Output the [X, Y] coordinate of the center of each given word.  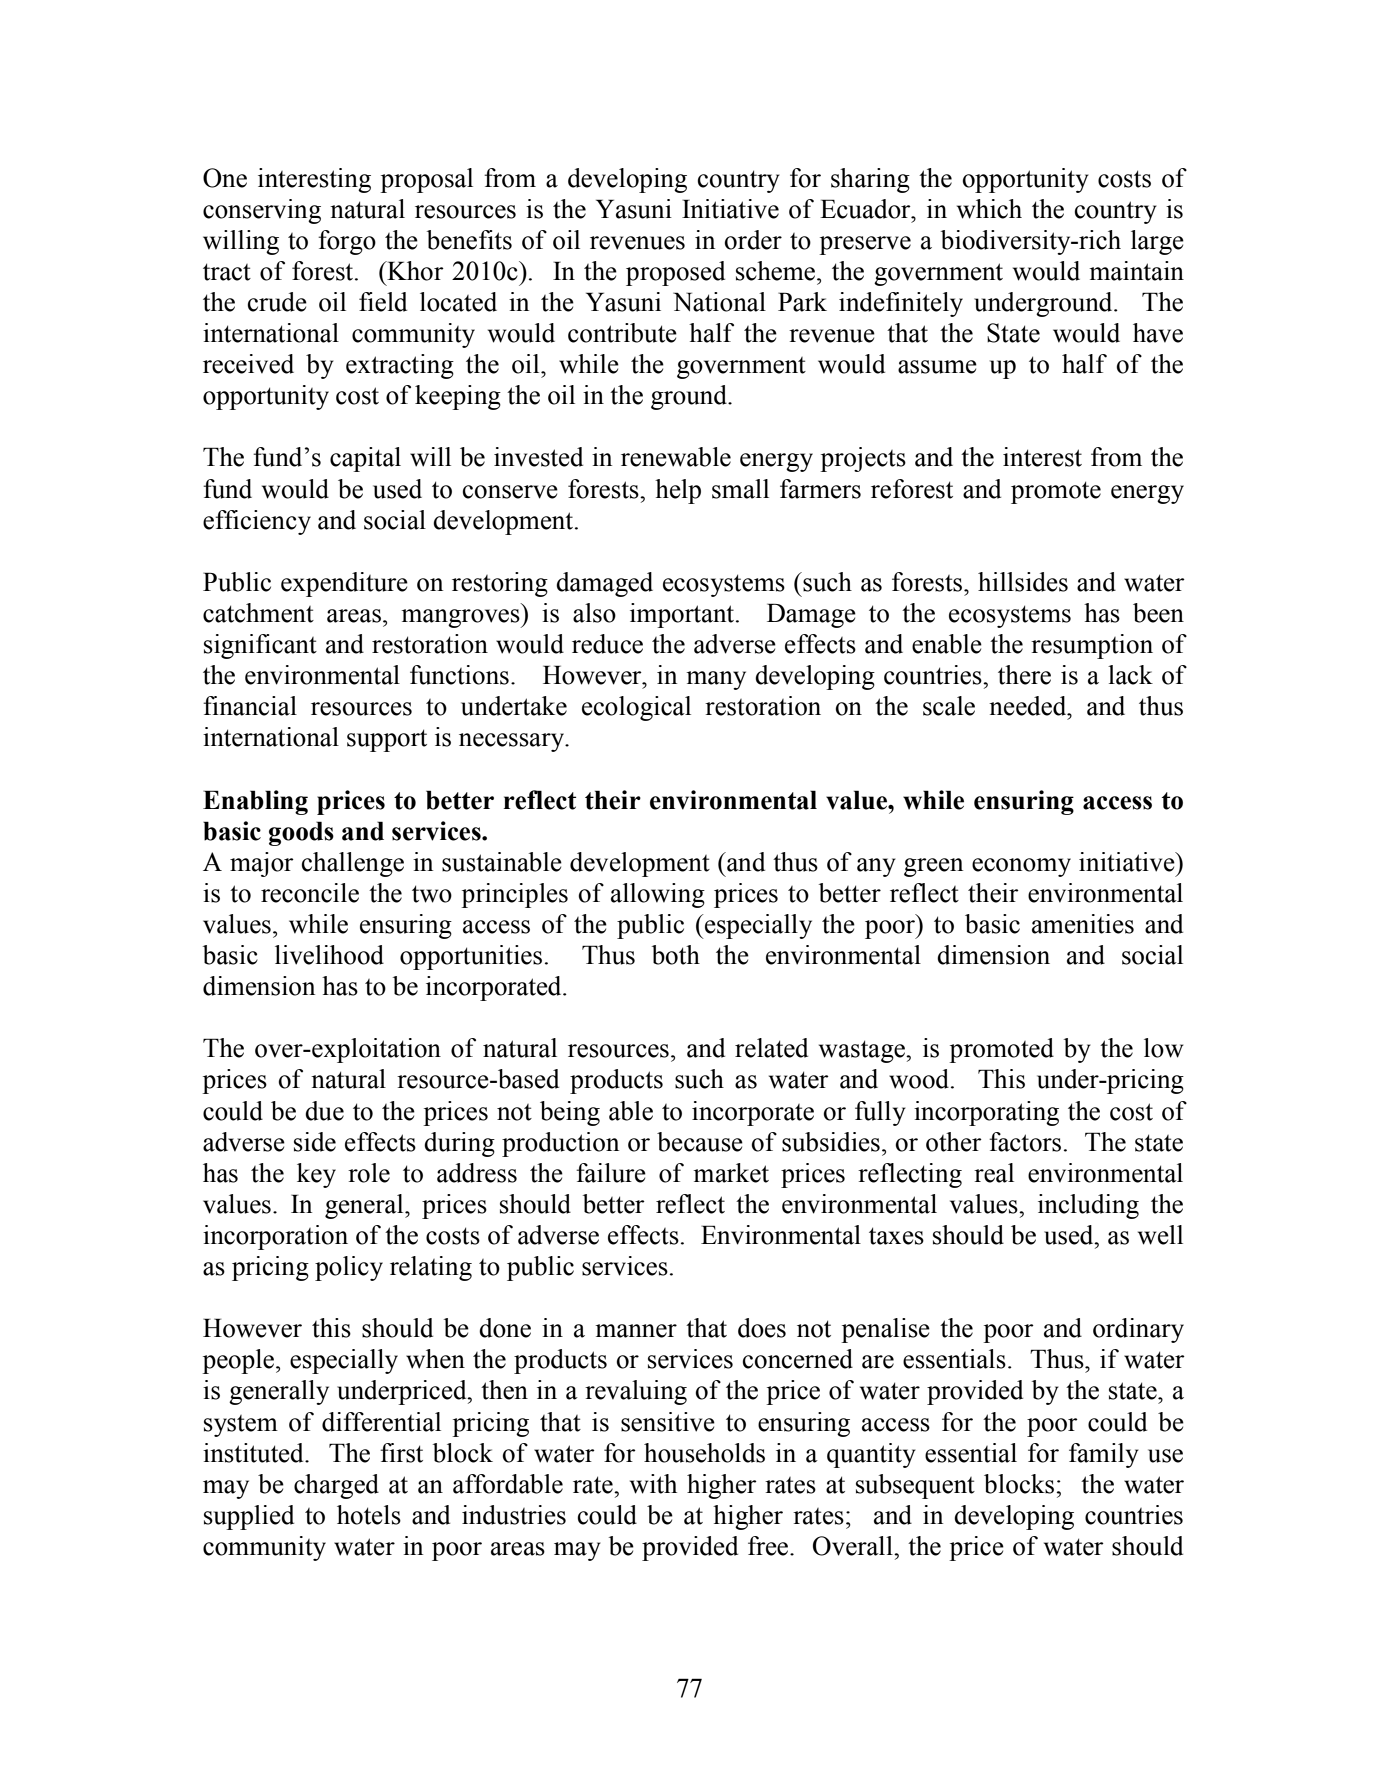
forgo [347, 242]
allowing [658, 895]
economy [1021, 867]
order [753, 240]
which [989, 209]
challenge [353, 864]
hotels [369, 1515]
